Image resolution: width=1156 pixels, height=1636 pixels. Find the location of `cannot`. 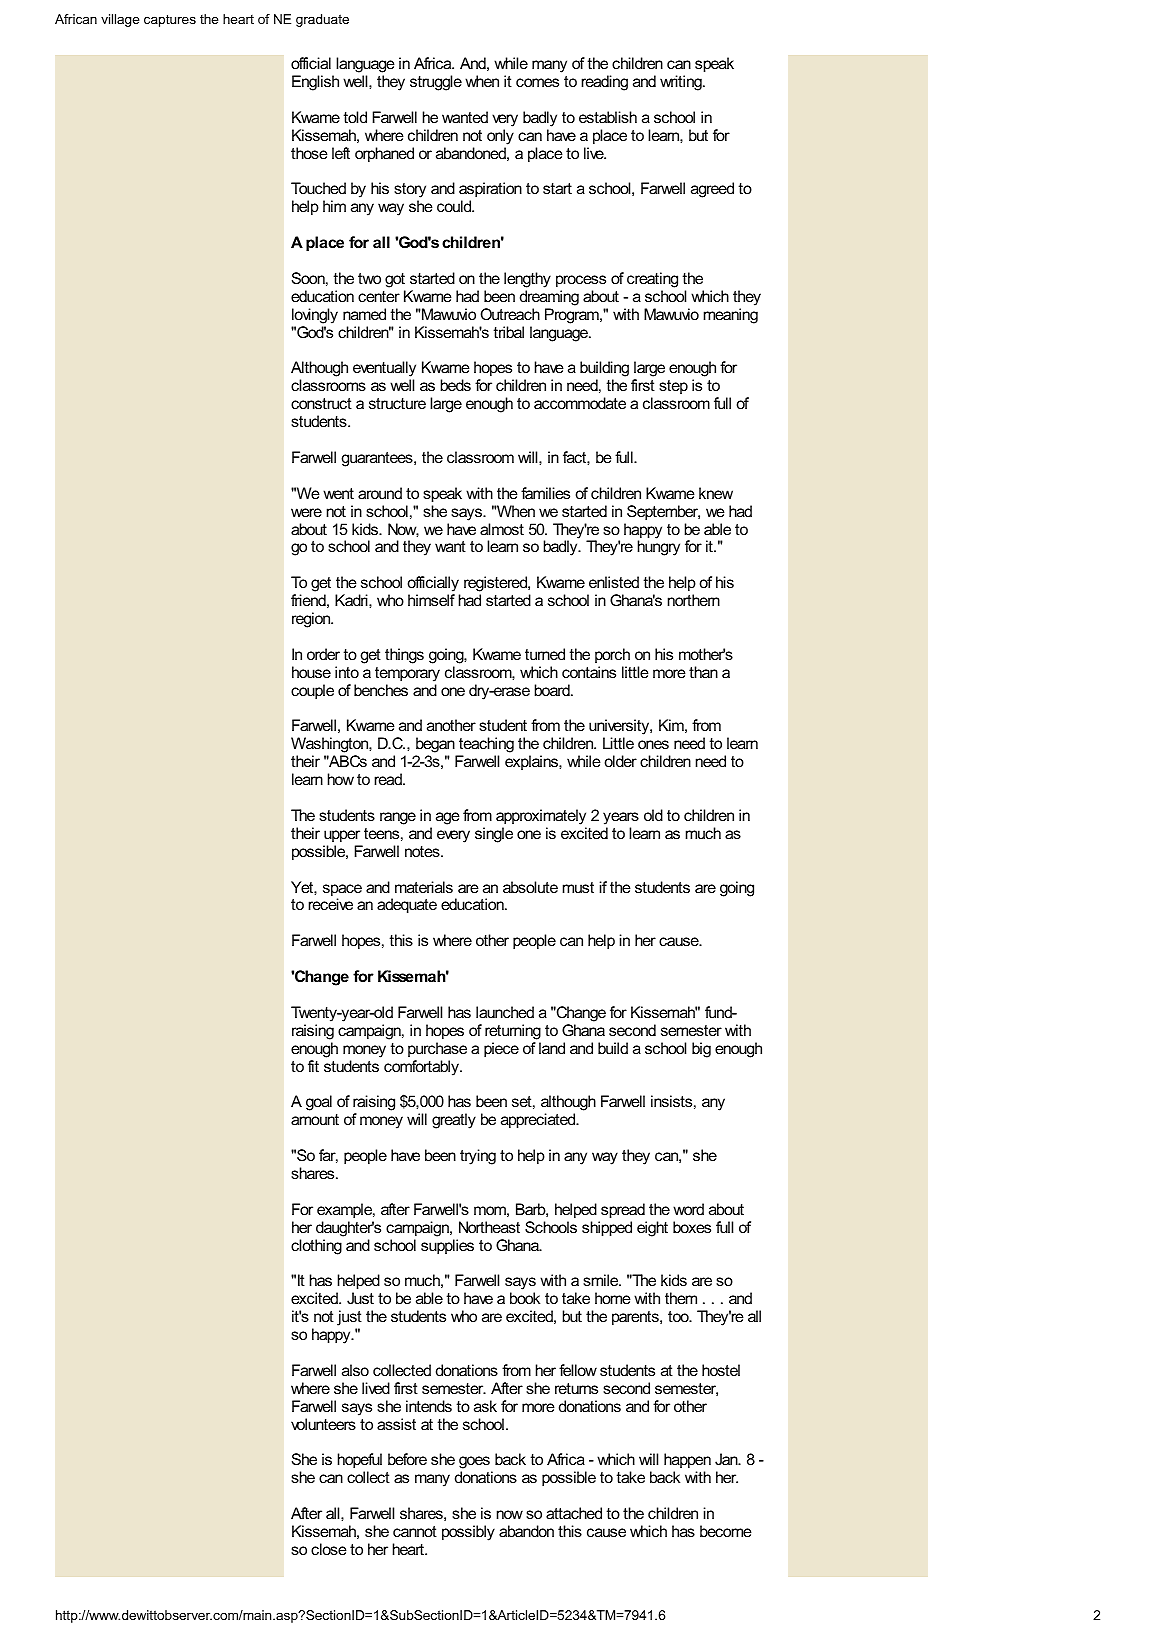

cannot is located at coordinates (415, 1531).
